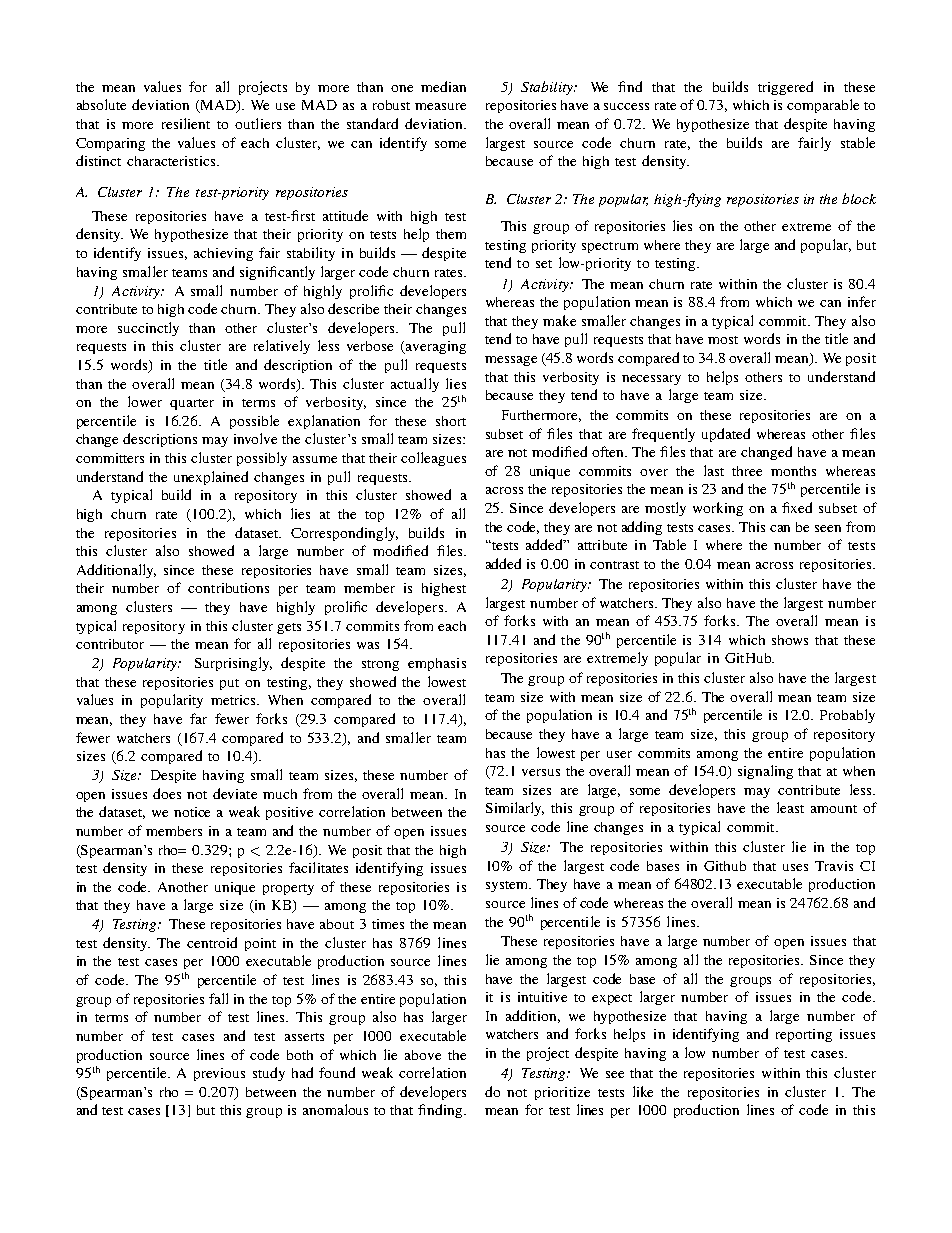  Describe the element at coordinates (423, 1055) in the screenshot. I see `above` at that location.
